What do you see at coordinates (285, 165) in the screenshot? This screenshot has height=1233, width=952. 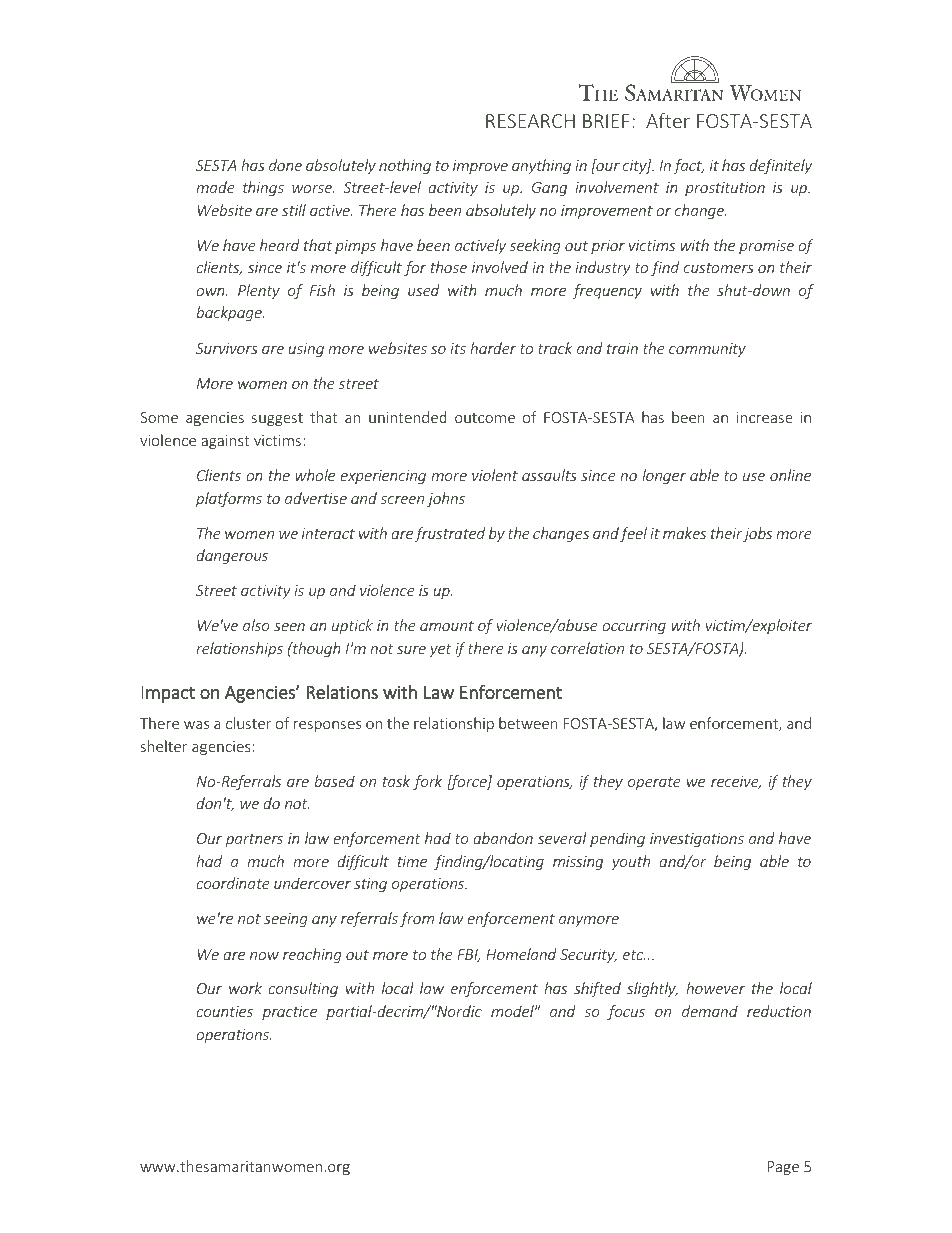 I see `done` at bounding box center [285, 165].
